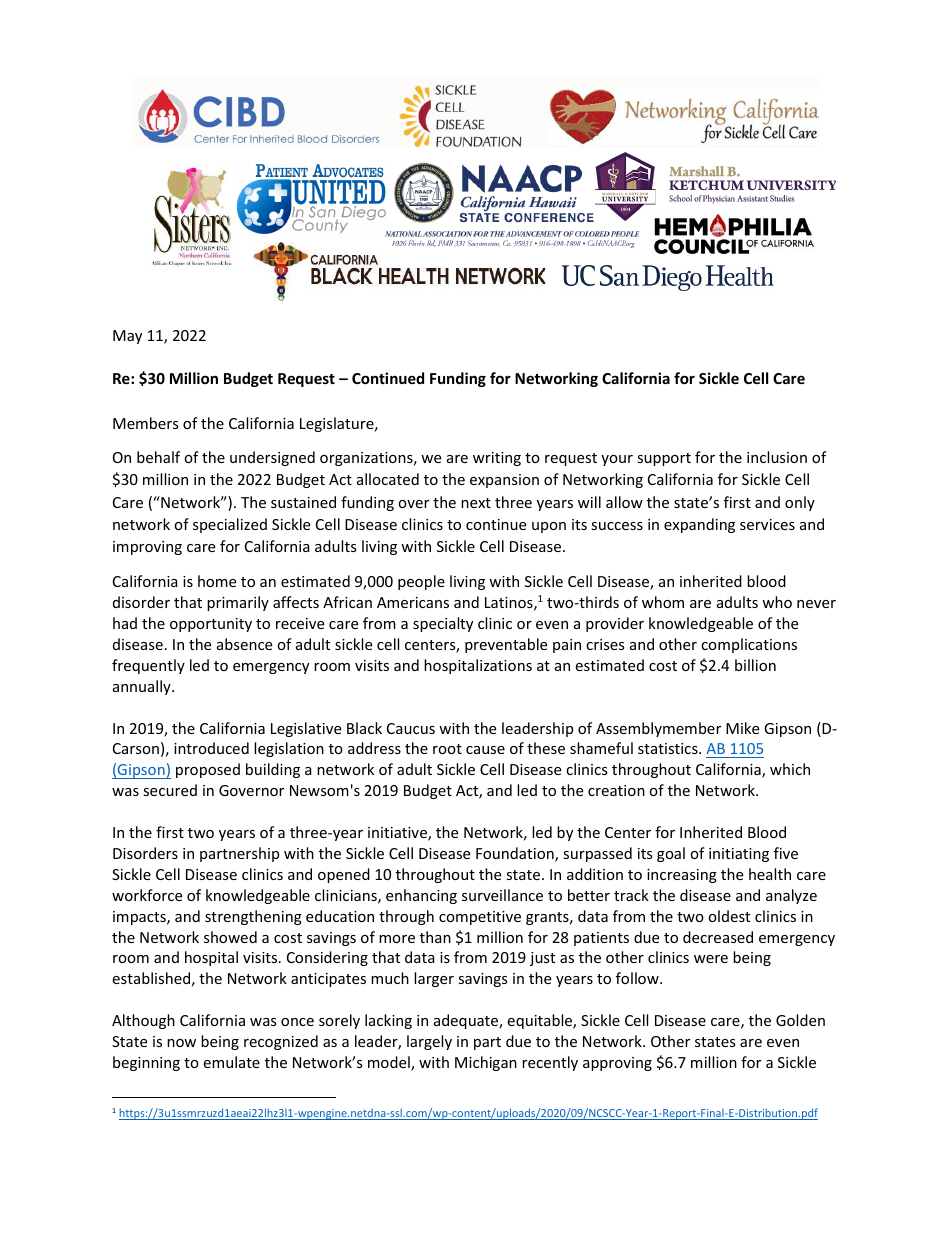  I want to click on Mike, so click(742, 728).
